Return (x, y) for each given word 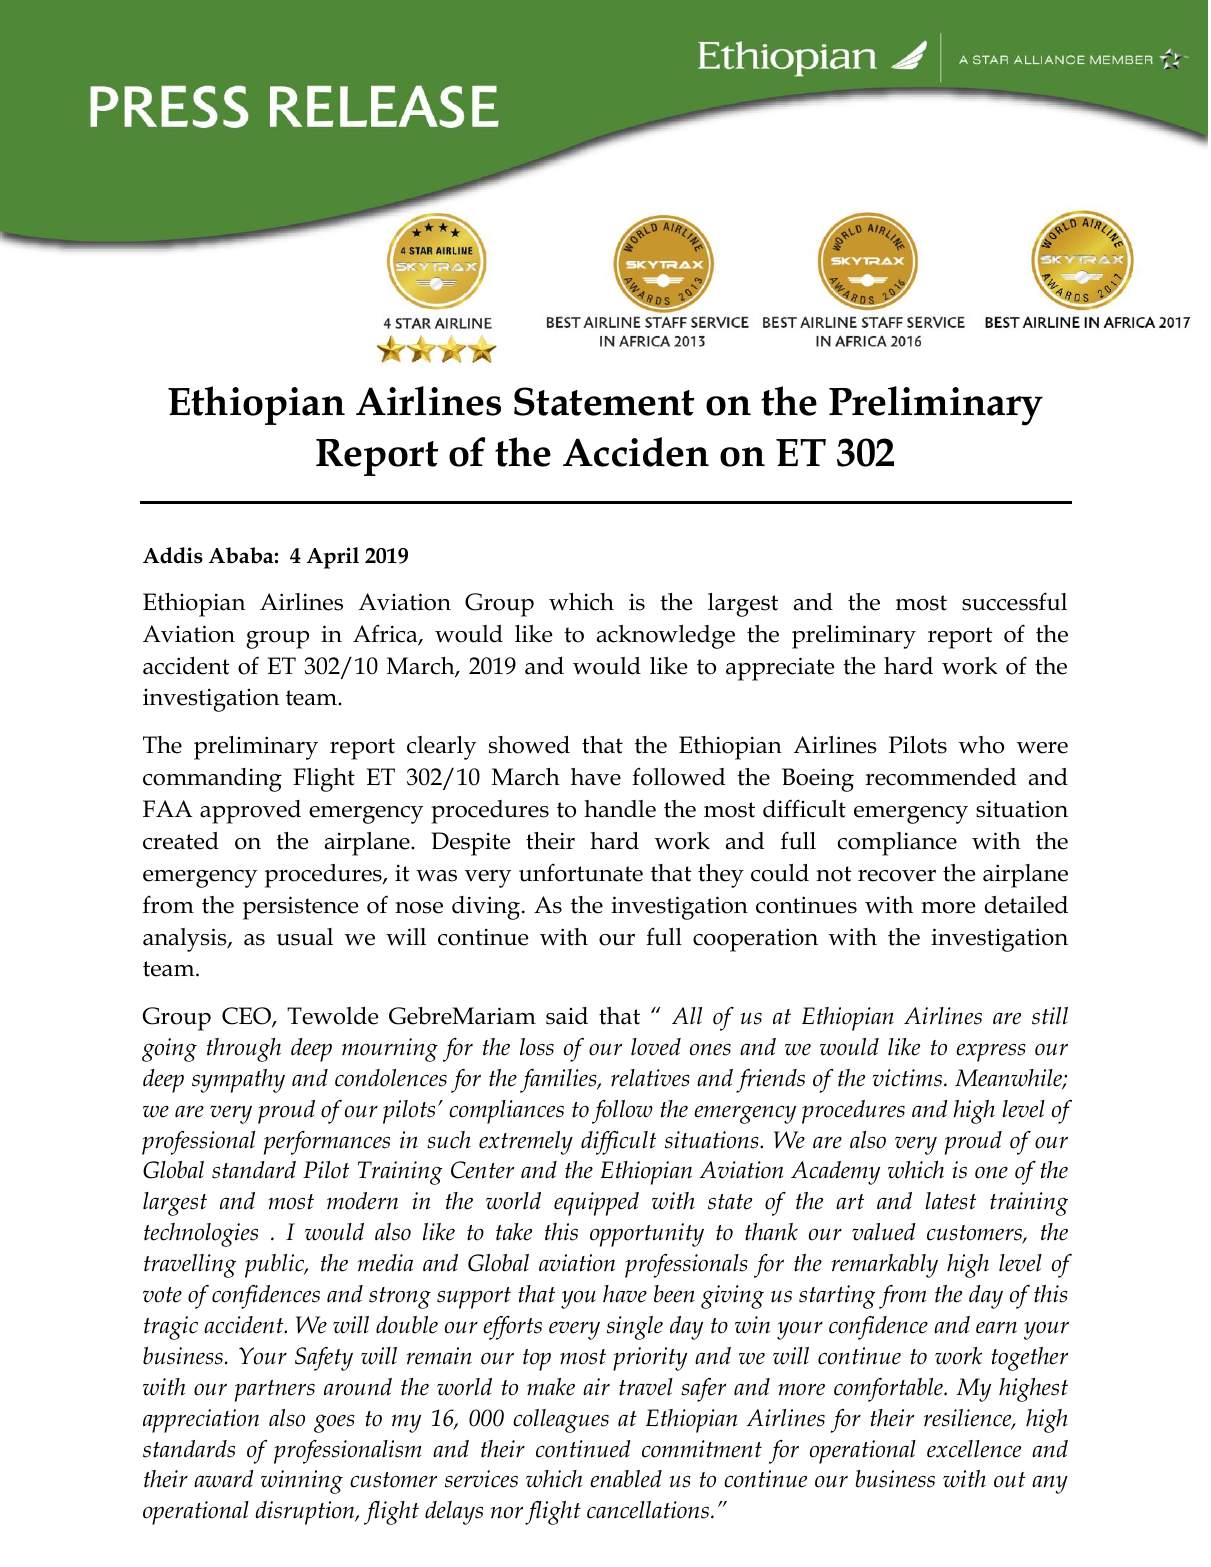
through (244, 1050)
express (991, 1052)
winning (302, 1482)
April (333, 558)
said (567, 1016)
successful (1014, 601)
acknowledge (666, 637)
